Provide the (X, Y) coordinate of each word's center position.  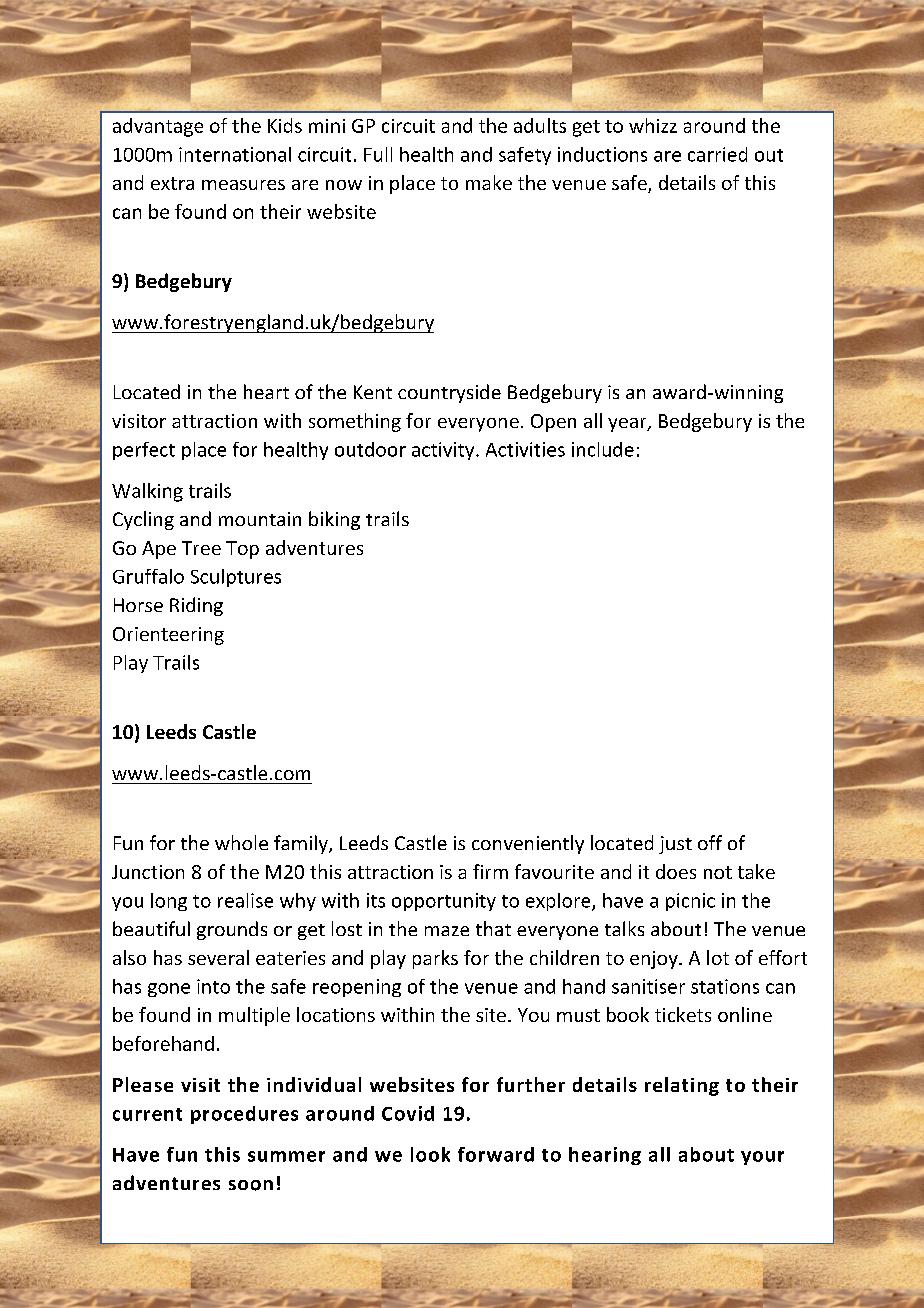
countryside (449, 393)
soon (251, 1185)
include (603, 449)
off (710, 842)
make (489, 182)
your (762, 1158)
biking (334, 520)
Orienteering (168, 636)
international (235, 154)
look (430, 1154)
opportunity (444, 902)
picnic (690, 902)
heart (266, 391)
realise (245, 900)
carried (717, 154)
